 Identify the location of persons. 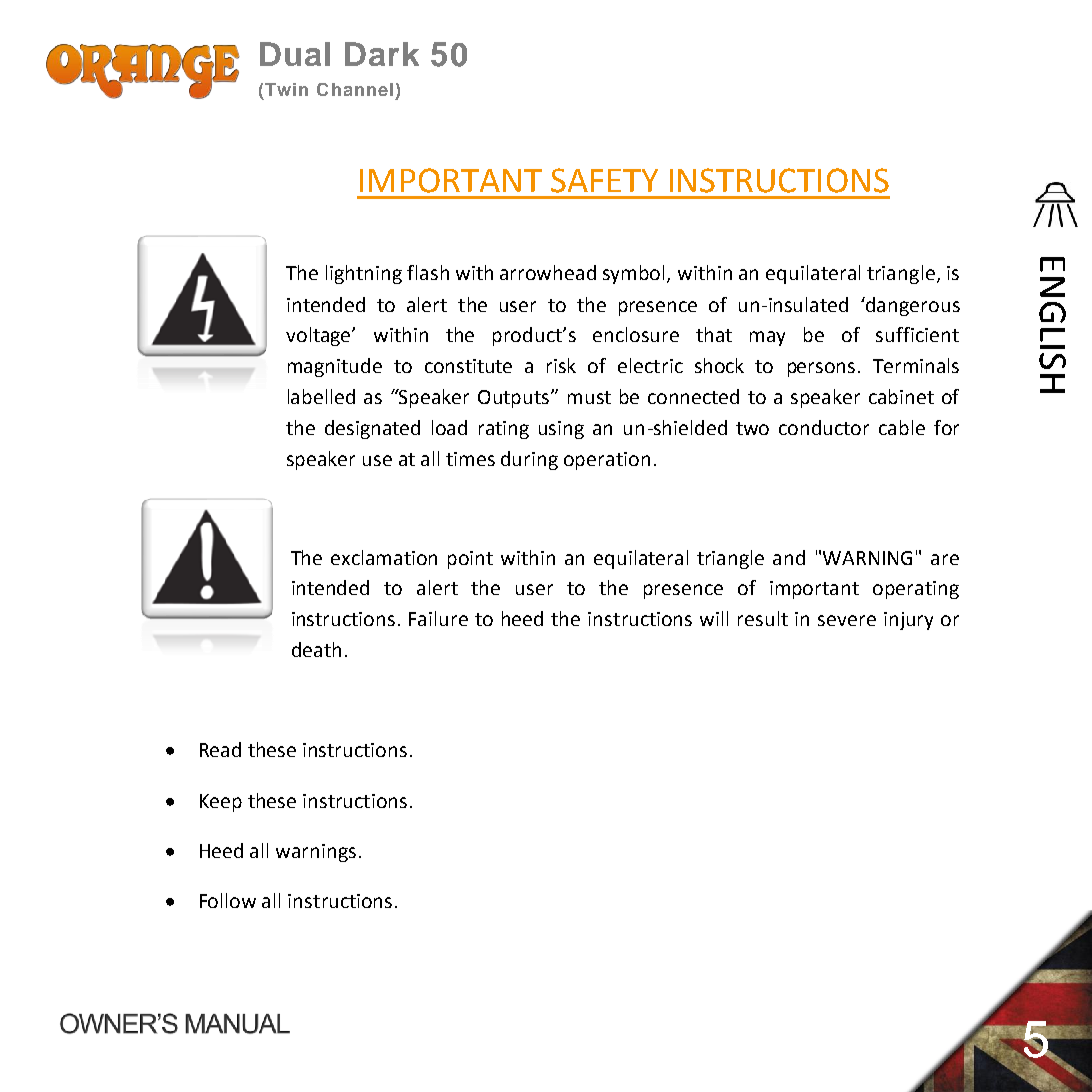
(821, 369).
